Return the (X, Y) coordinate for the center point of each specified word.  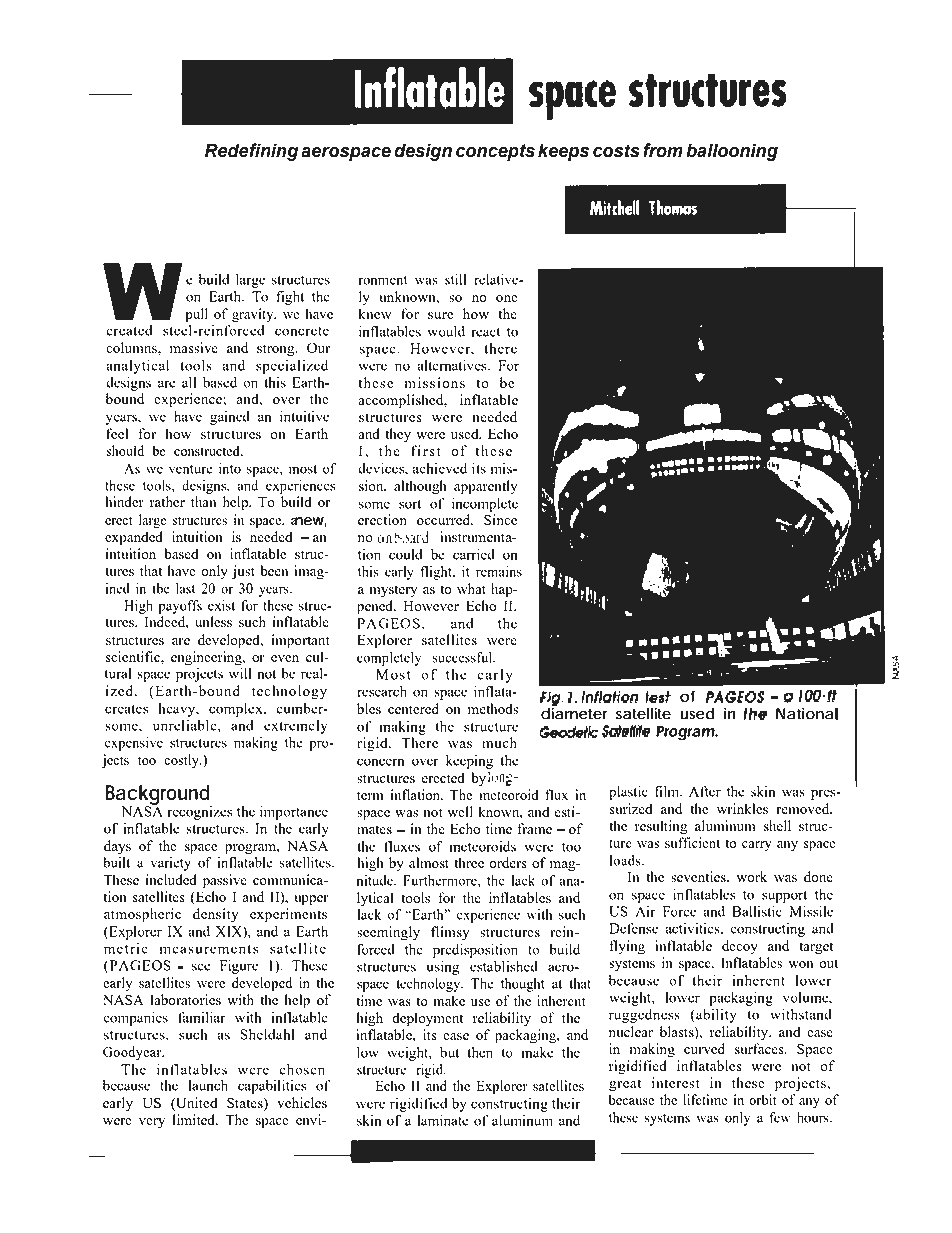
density (215, 915)
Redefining (251, 152)
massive (194, 347)
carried (474, 554)
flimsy (450, 933)
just (243, 572)
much (499, 742)
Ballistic (757, 911)
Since (500, 519)
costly (182, 761)
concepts (495, 152)
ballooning (732, 152)
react (486, 332)
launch (208, 1085)
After (705, 791)
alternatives (453, 365)
